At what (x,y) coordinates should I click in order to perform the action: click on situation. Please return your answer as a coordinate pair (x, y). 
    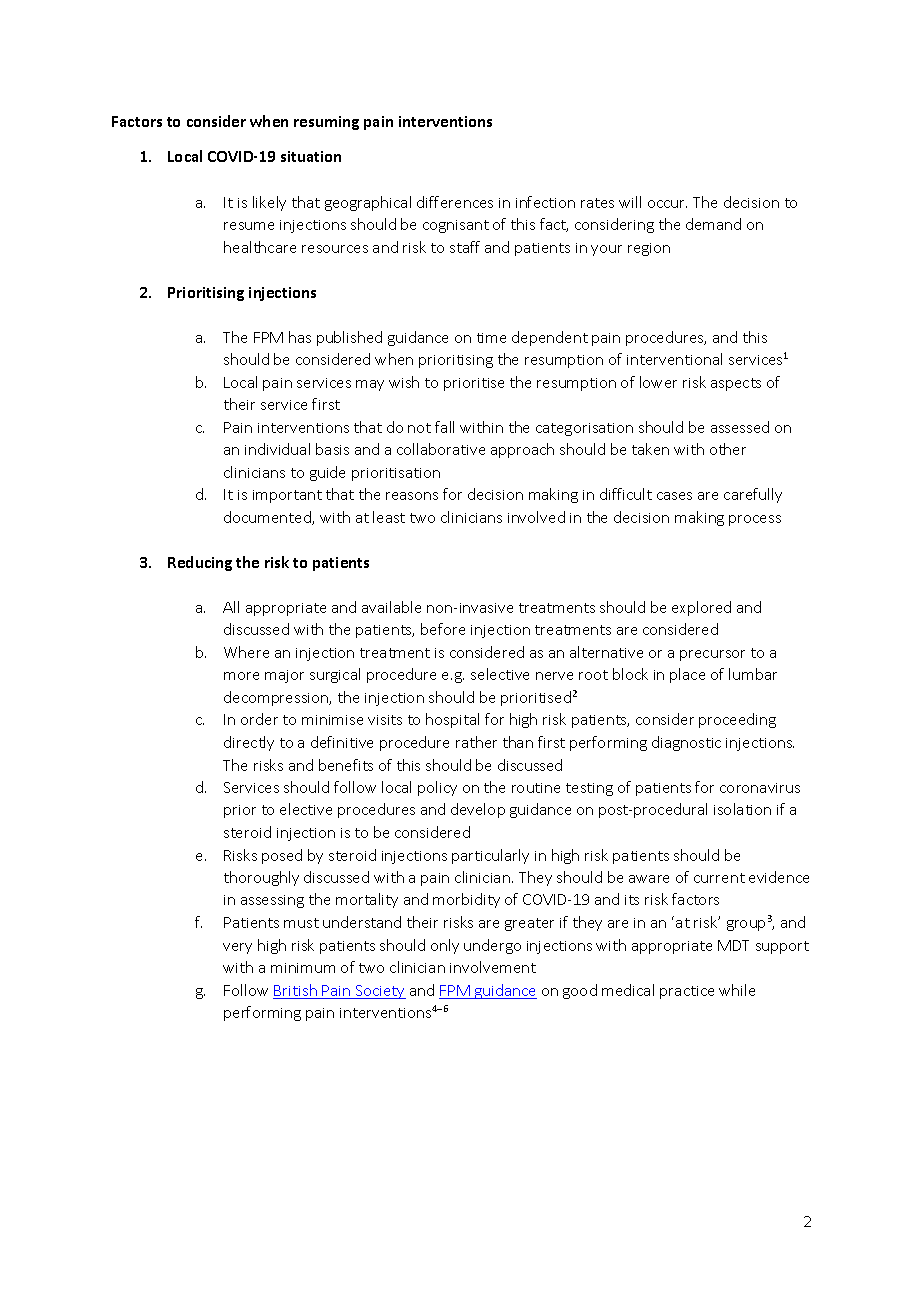
    Looking at the image, I should click on (311, 156).
